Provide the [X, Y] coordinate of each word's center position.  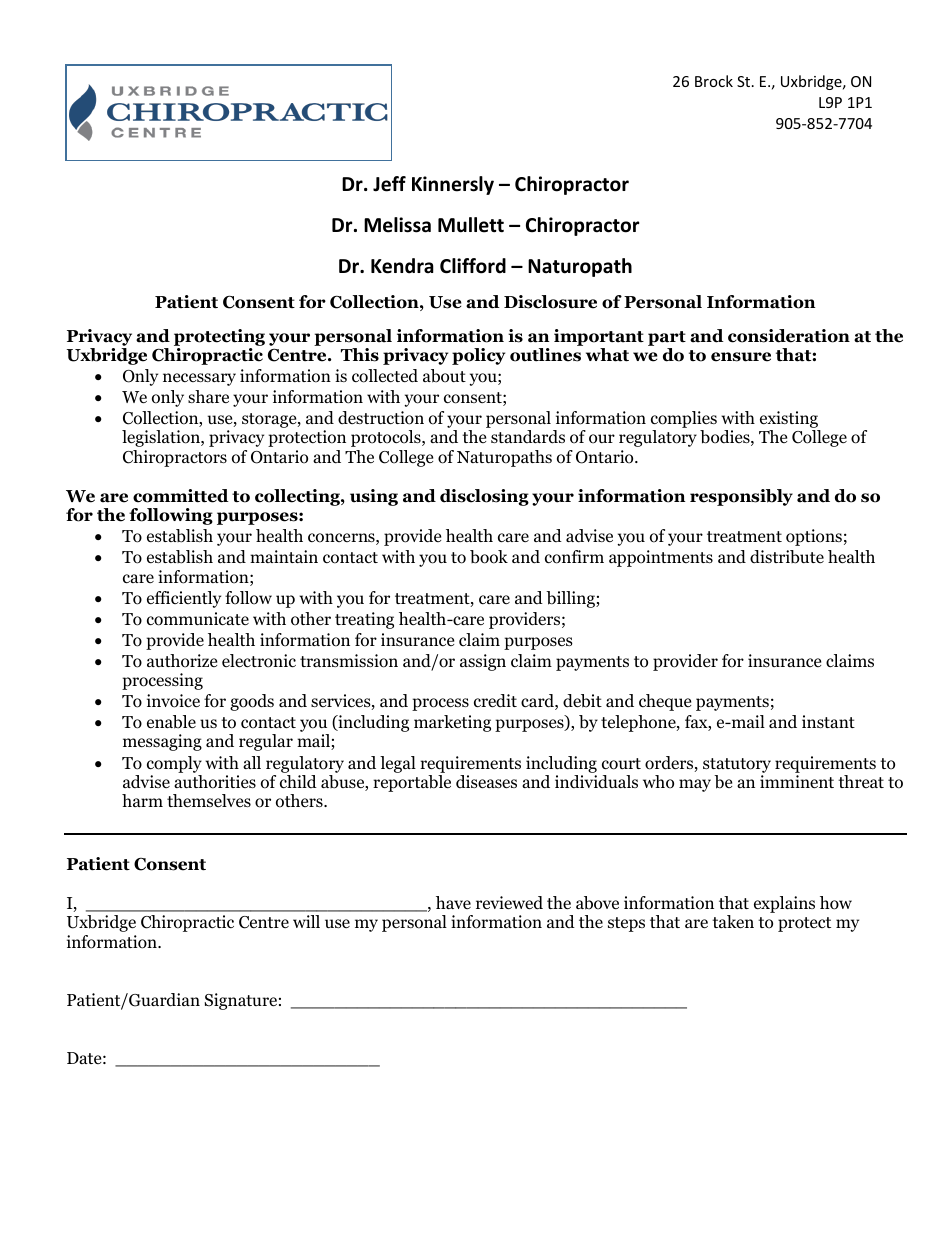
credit [495, 701]
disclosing [484, 497]
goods [252, 702]
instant [828, 721]
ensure [741, 357]
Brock [714, 81]
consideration [789, 336]
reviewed [509, 903]
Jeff [389, 184]
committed [181, 496]
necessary [199, 379]
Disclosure [550, 302]
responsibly [741, 497]
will [306, 921]
